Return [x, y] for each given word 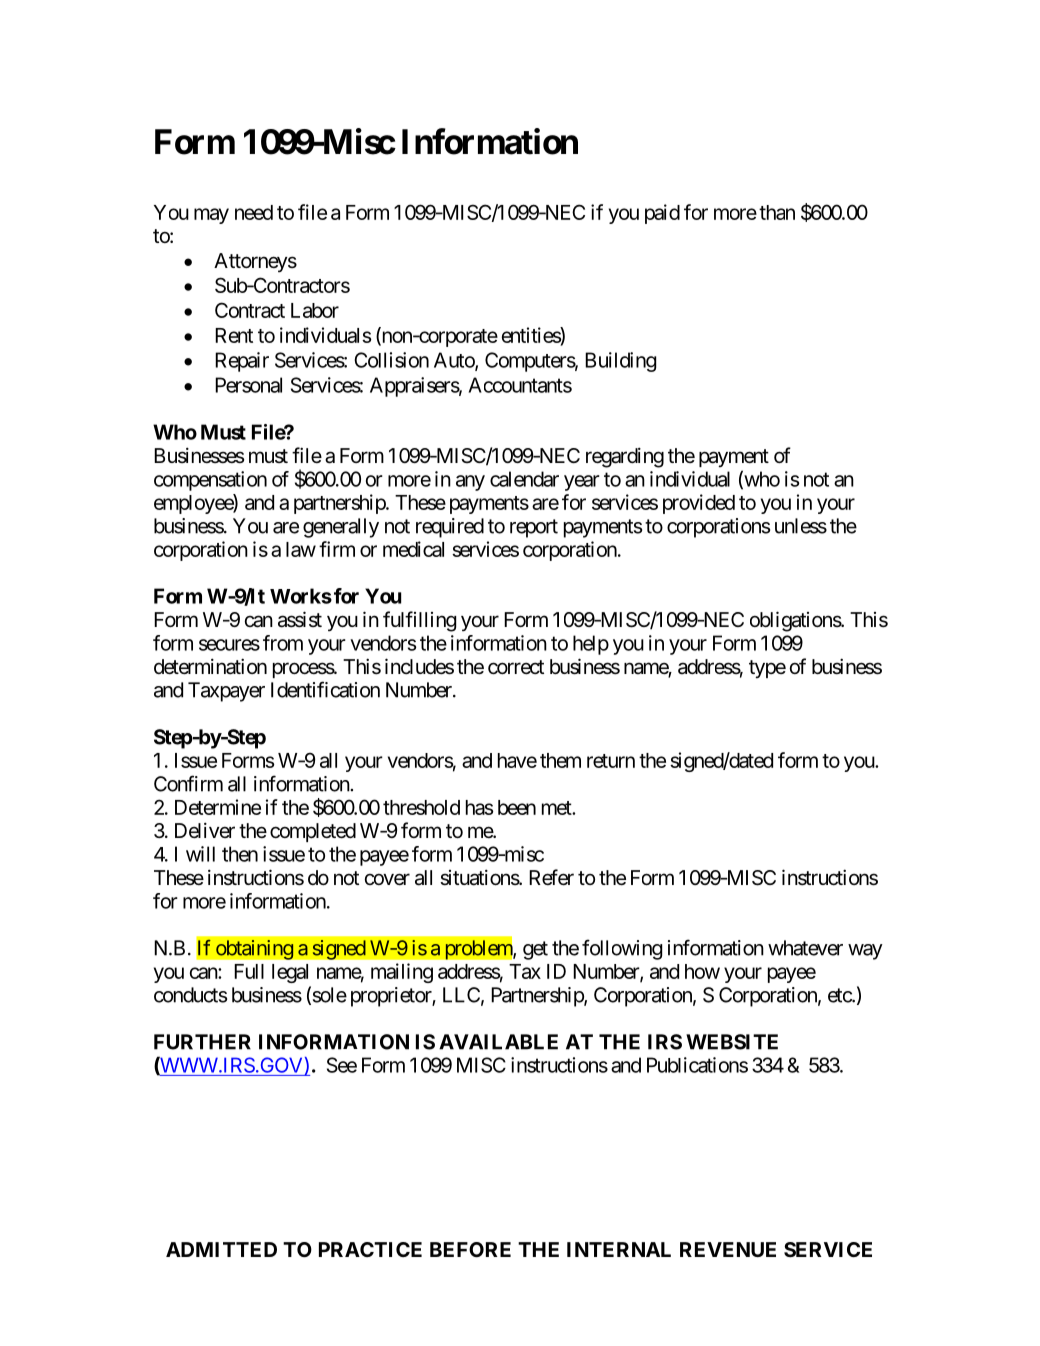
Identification [325, 689]
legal [290, 973]
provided [699, 504]
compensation [210, 481]
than [777, 212]
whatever [805, 948]
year [582, 483]
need [254, 212]
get [535, 950]
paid [662, 214]
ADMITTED [221, 1249]
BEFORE [470, 1249]
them [560, 760]
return [611, 761]
